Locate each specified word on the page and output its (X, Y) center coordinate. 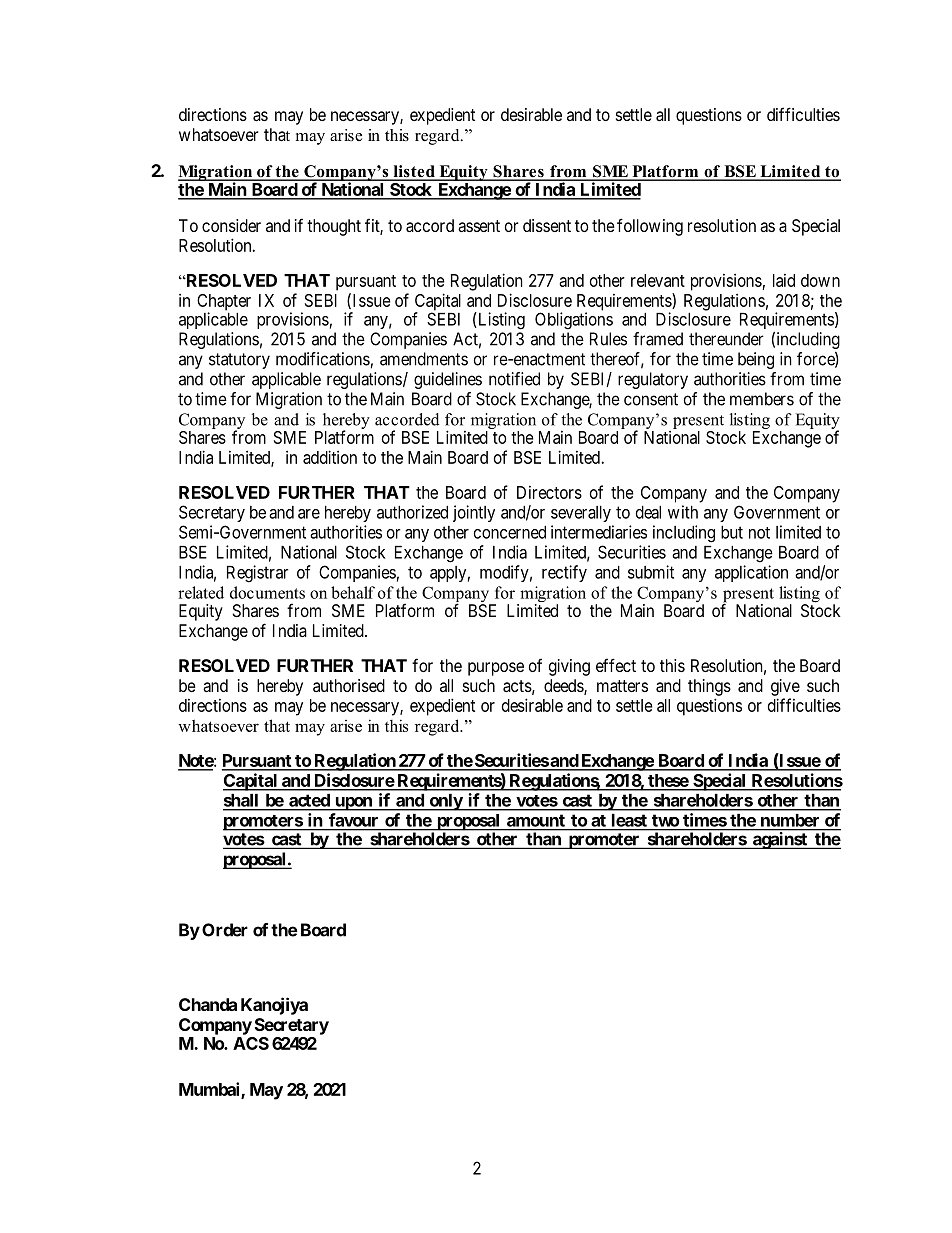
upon (353, 804)
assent (479, 226)
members (762, 399)
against (780, 840)
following (650, 227)
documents (267, 592)
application (751, 573)
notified (514, 379)
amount (536, 821)
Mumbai (210, 1090)
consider (231, 225)
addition (330, 457)
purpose (496, 669)
